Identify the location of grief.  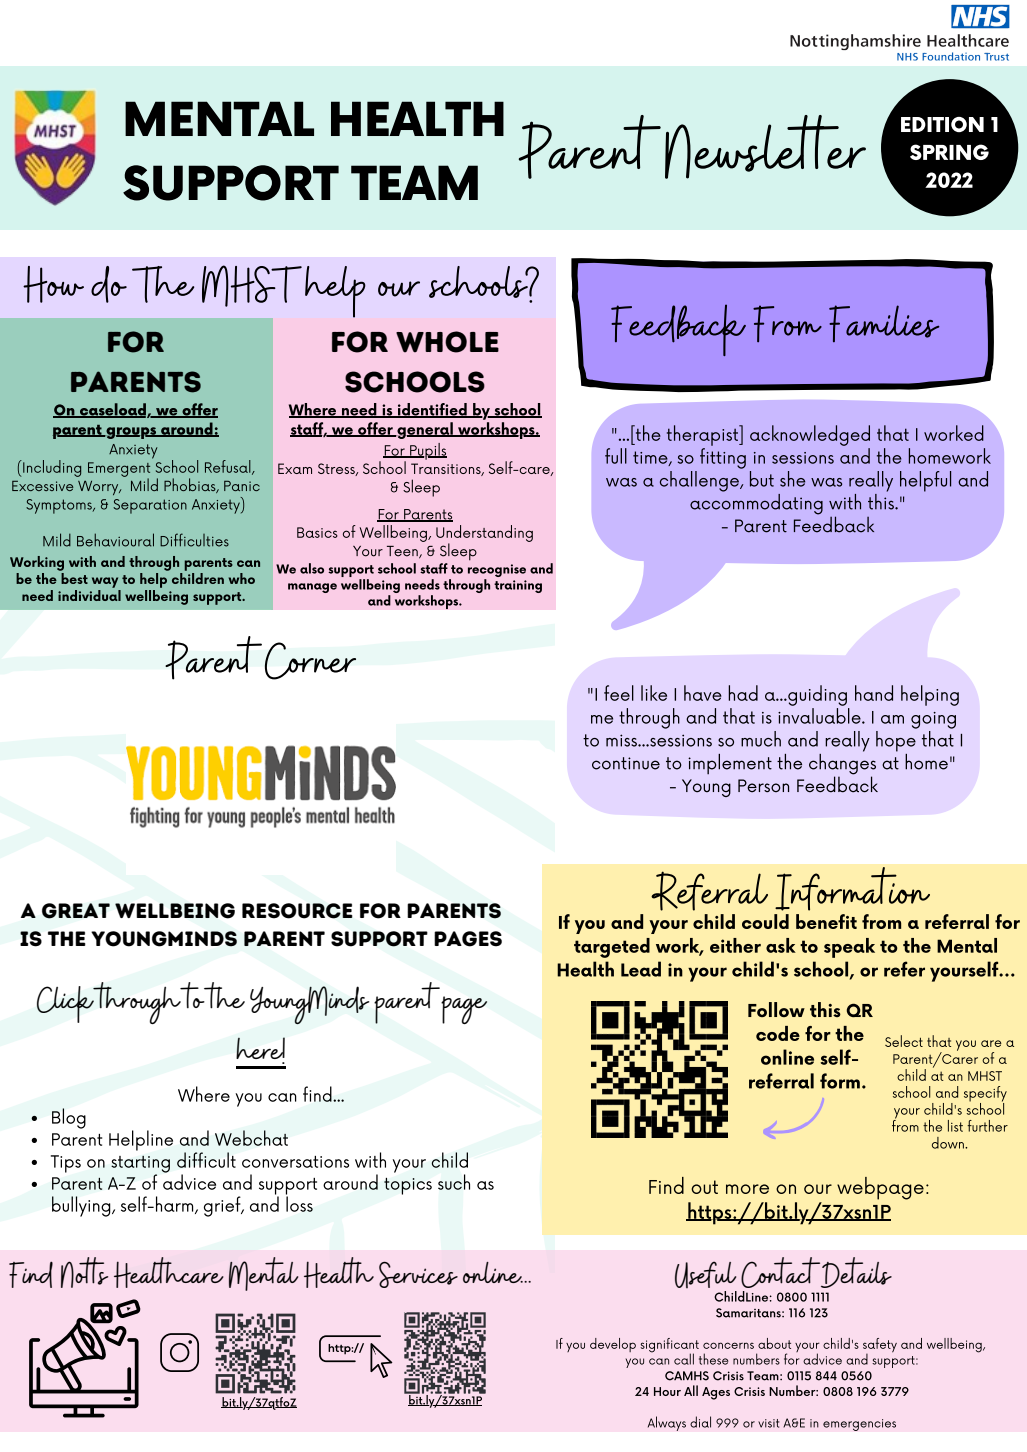
(223, 1206).
